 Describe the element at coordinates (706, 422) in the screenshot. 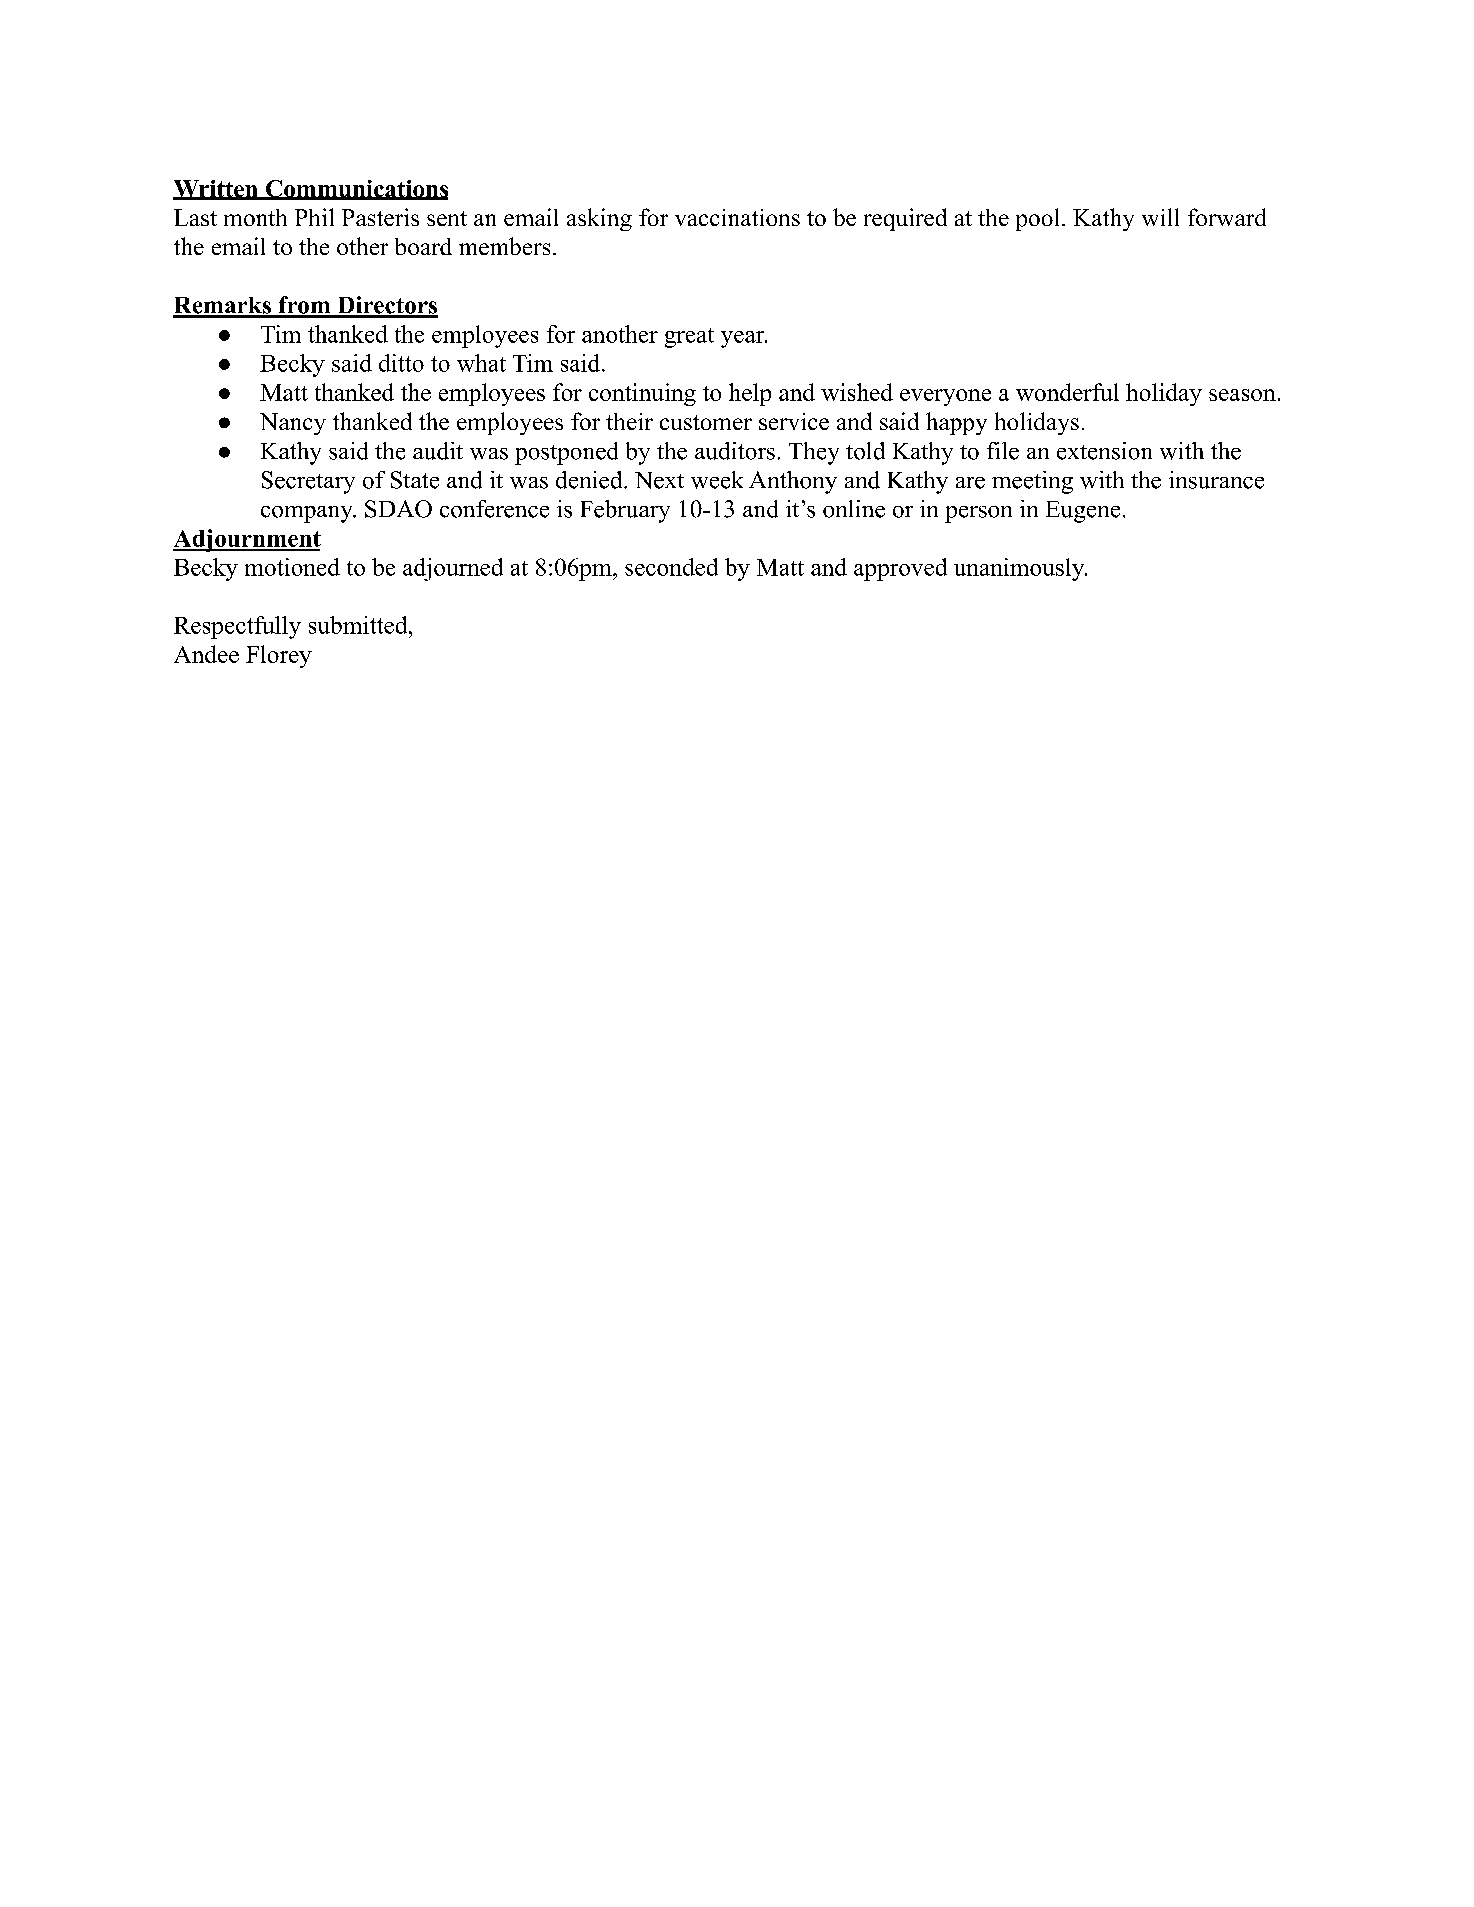

I see `customer` at that location.
